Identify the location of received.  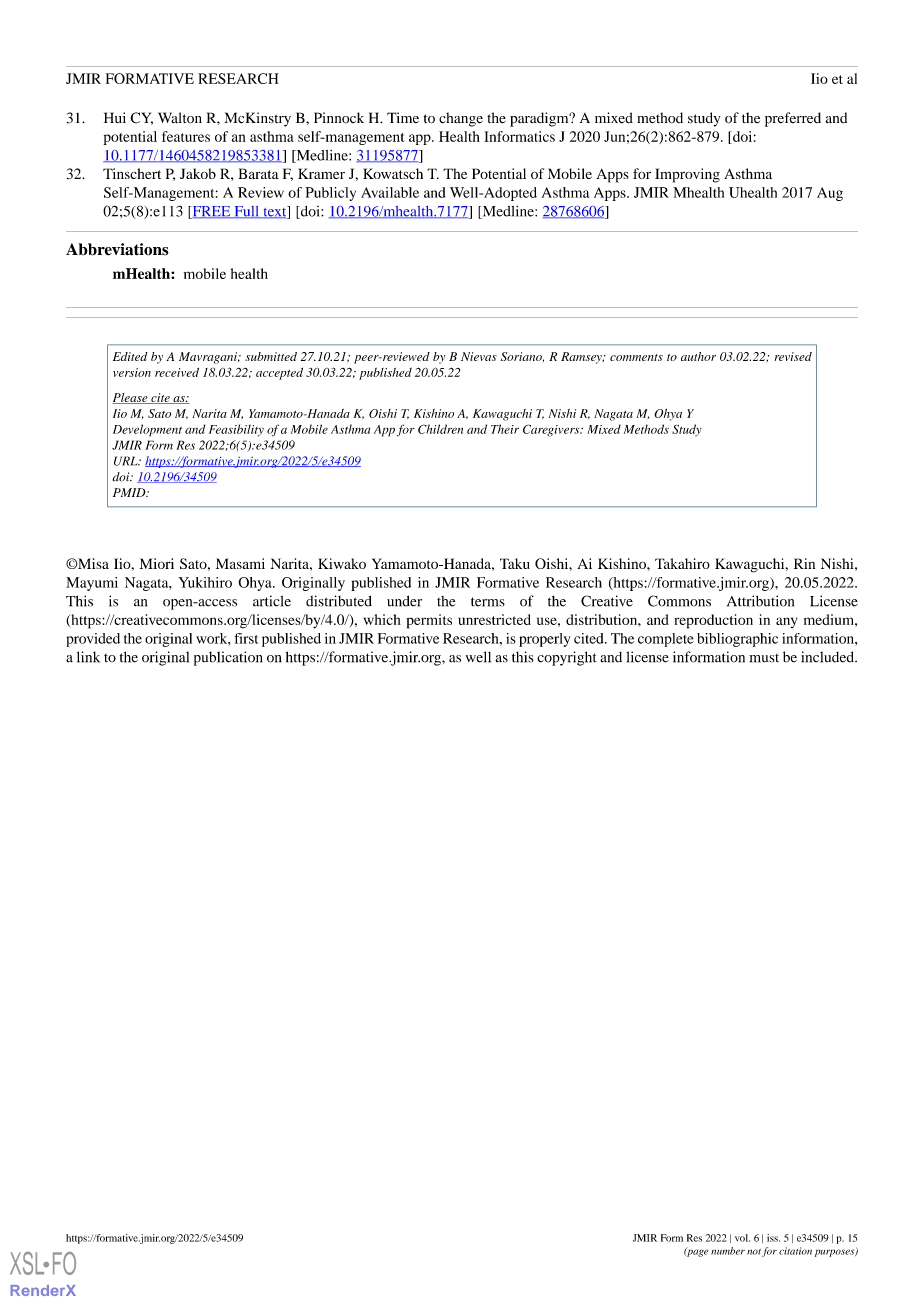
(177, 372).
